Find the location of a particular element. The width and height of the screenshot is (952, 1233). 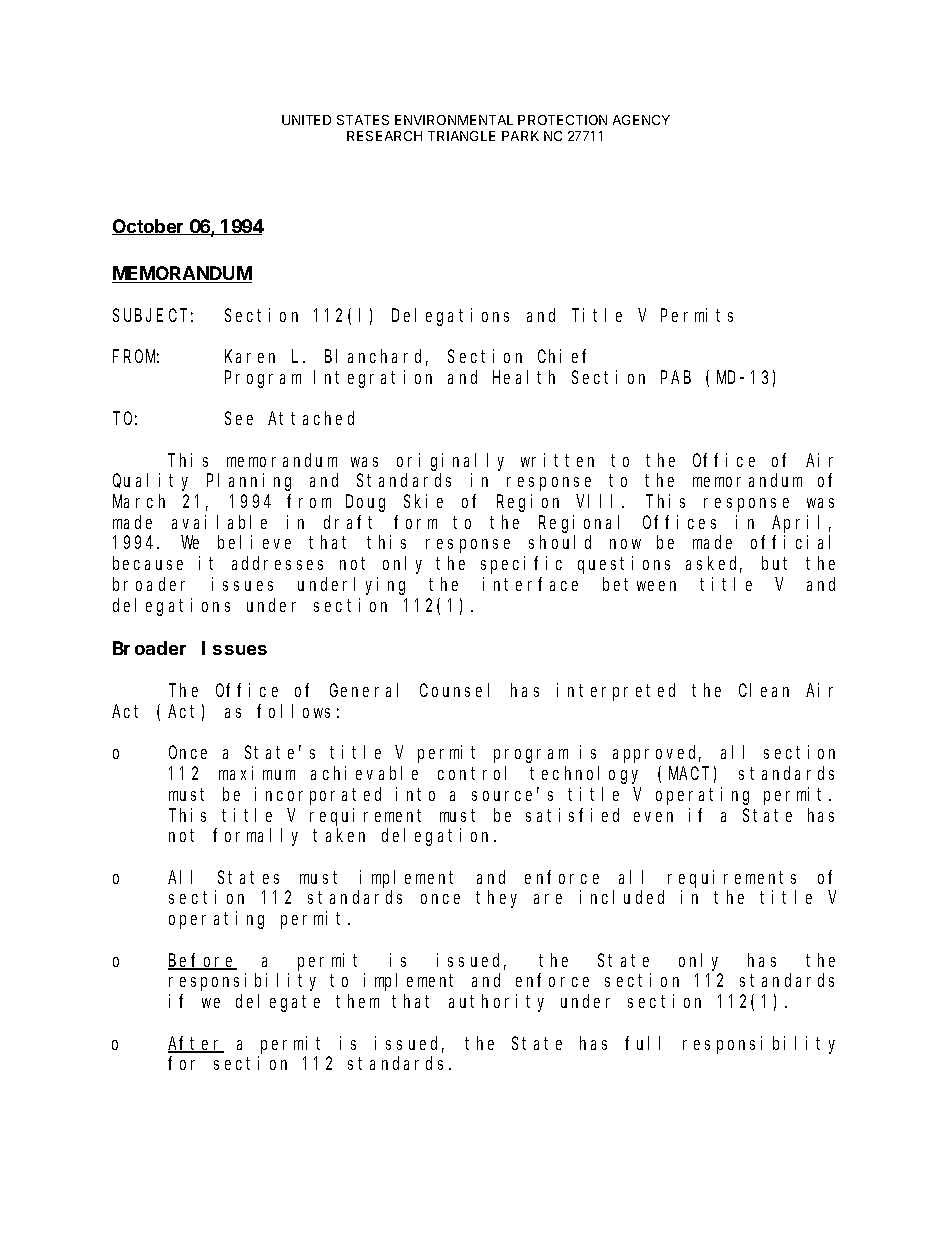

October is located at coordinates (149, 227).
